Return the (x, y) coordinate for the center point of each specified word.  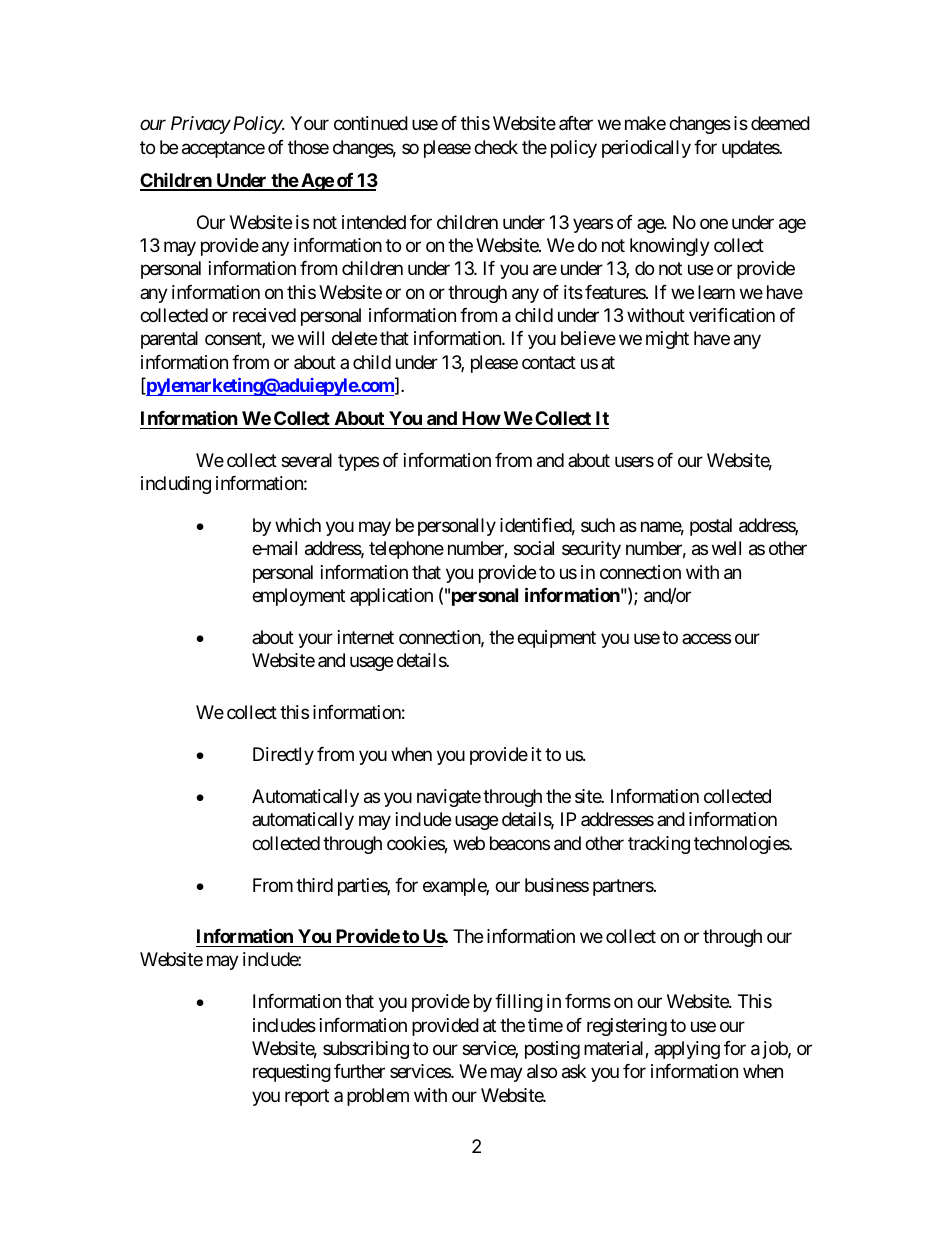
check (496, 147)
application (391, 597)
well (726, 548)
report (307, 1097)
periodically (646, 149)
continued (371, 123)
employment (298, 597)
